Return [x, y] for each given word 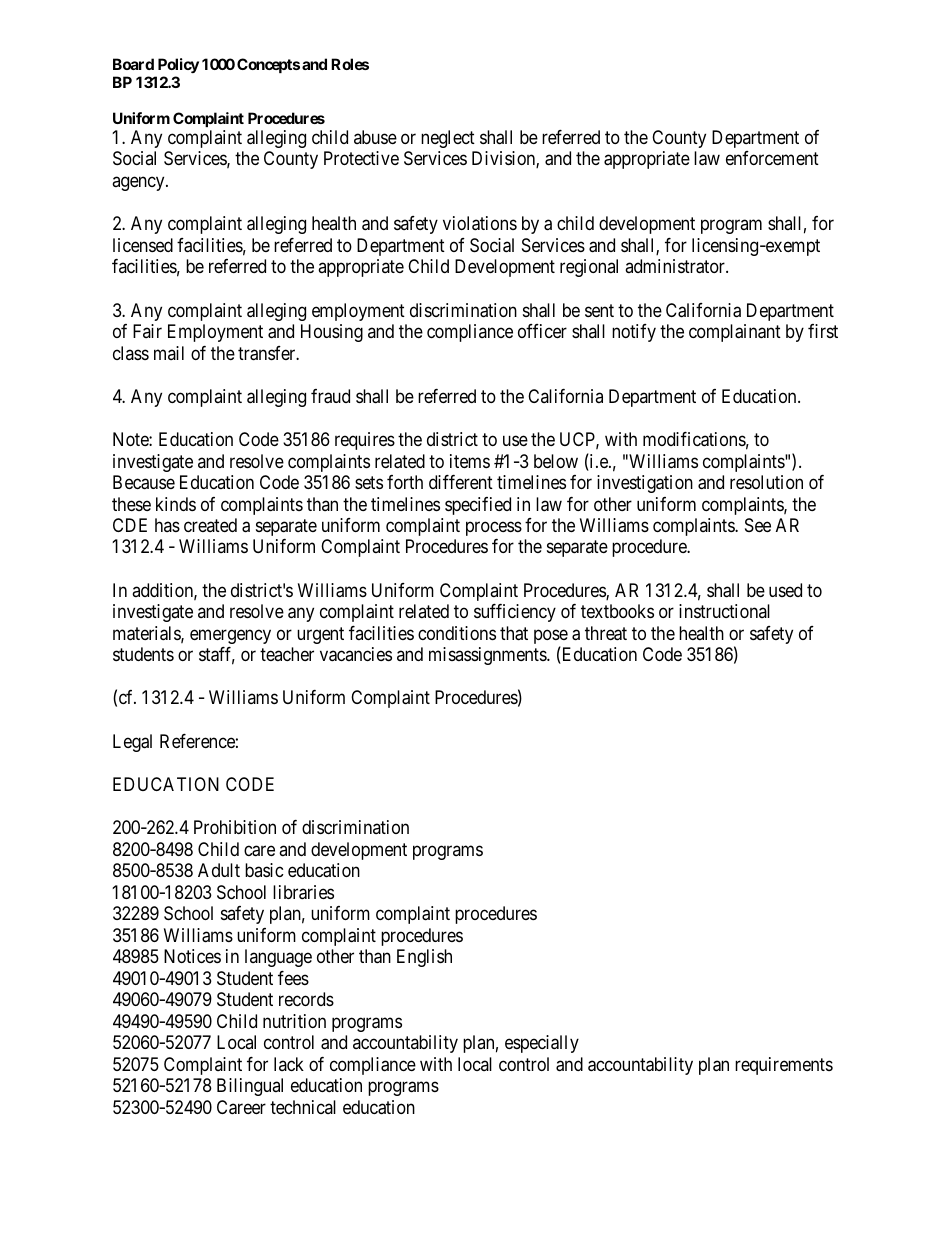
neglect [448, 139]
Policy [178, 65]
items [470, 461]
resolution [766, 482]
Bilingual [250, 1087]
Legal [132, 743]
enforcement [772, 158]
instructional [724, 611]
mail [169, 353]
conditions [457, 633]
